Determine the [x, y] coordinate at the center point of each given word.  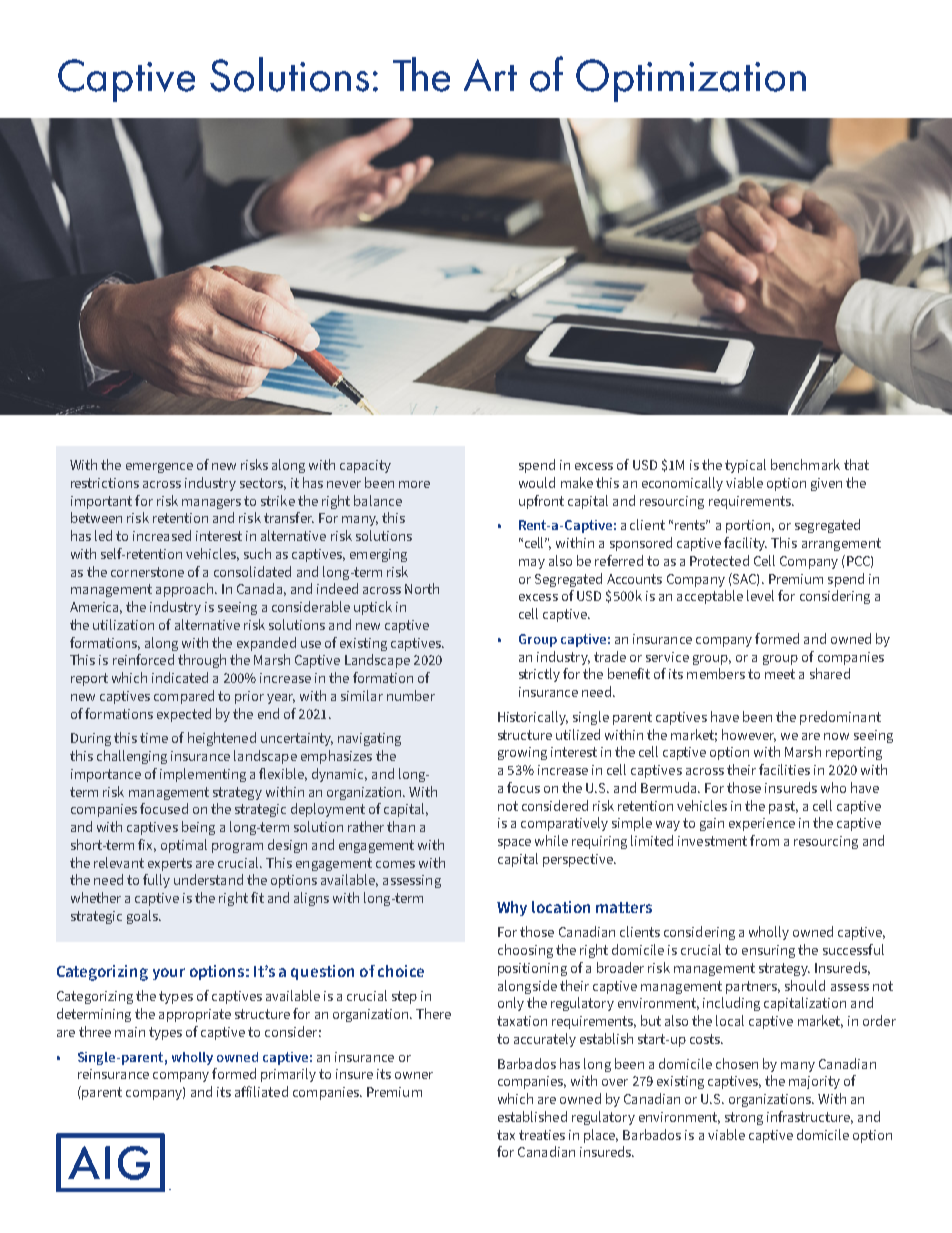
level [760, 595]
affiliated [261, 1091]
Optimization [691, 80]
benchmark [805, 464]
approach [186, 590]
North [422, 588]
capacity [365, 466]
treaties [542, 1135]
